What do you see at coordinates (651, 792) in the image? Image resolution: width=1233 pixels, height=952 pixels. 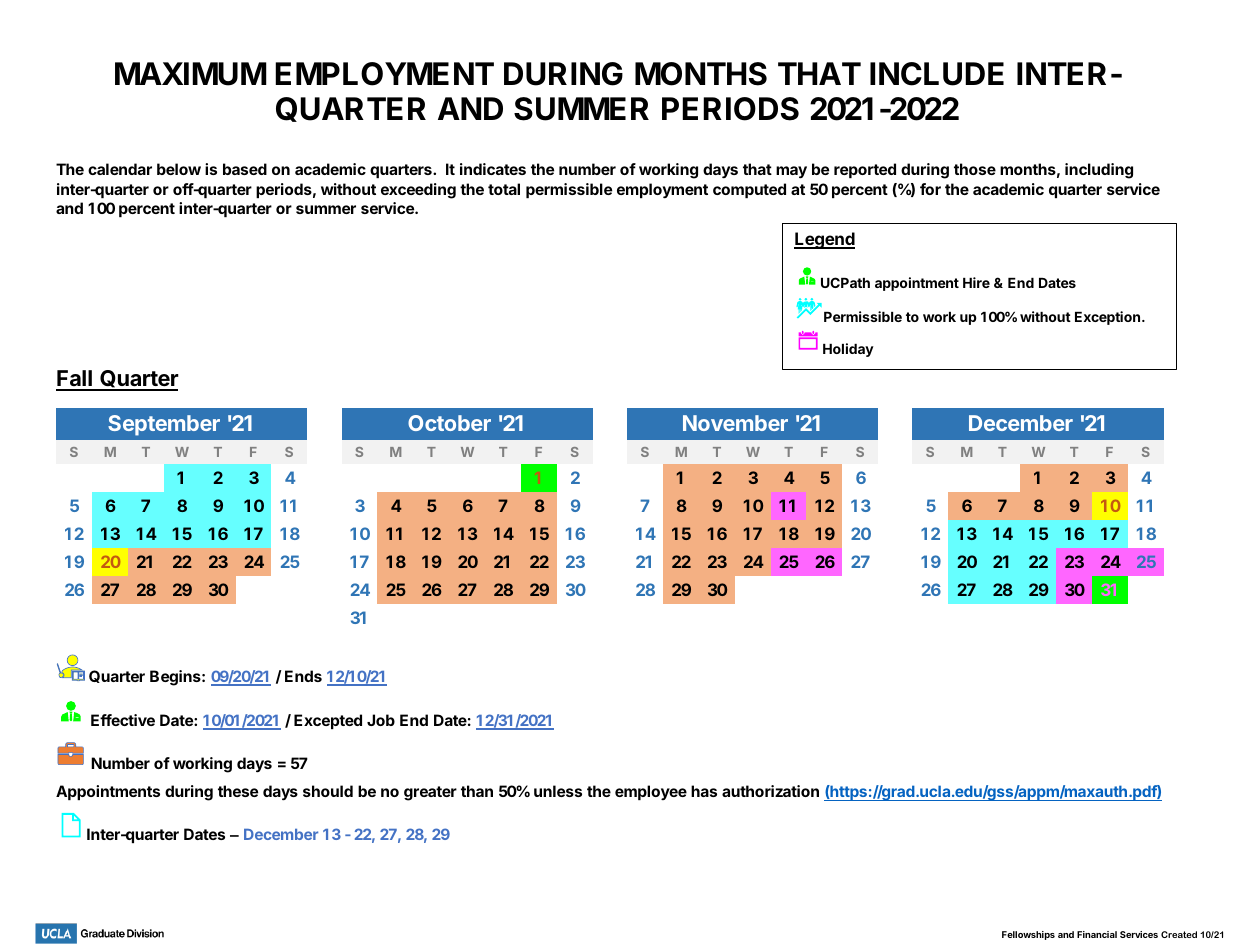 I see `employee` at bounding box center [651, 792].
